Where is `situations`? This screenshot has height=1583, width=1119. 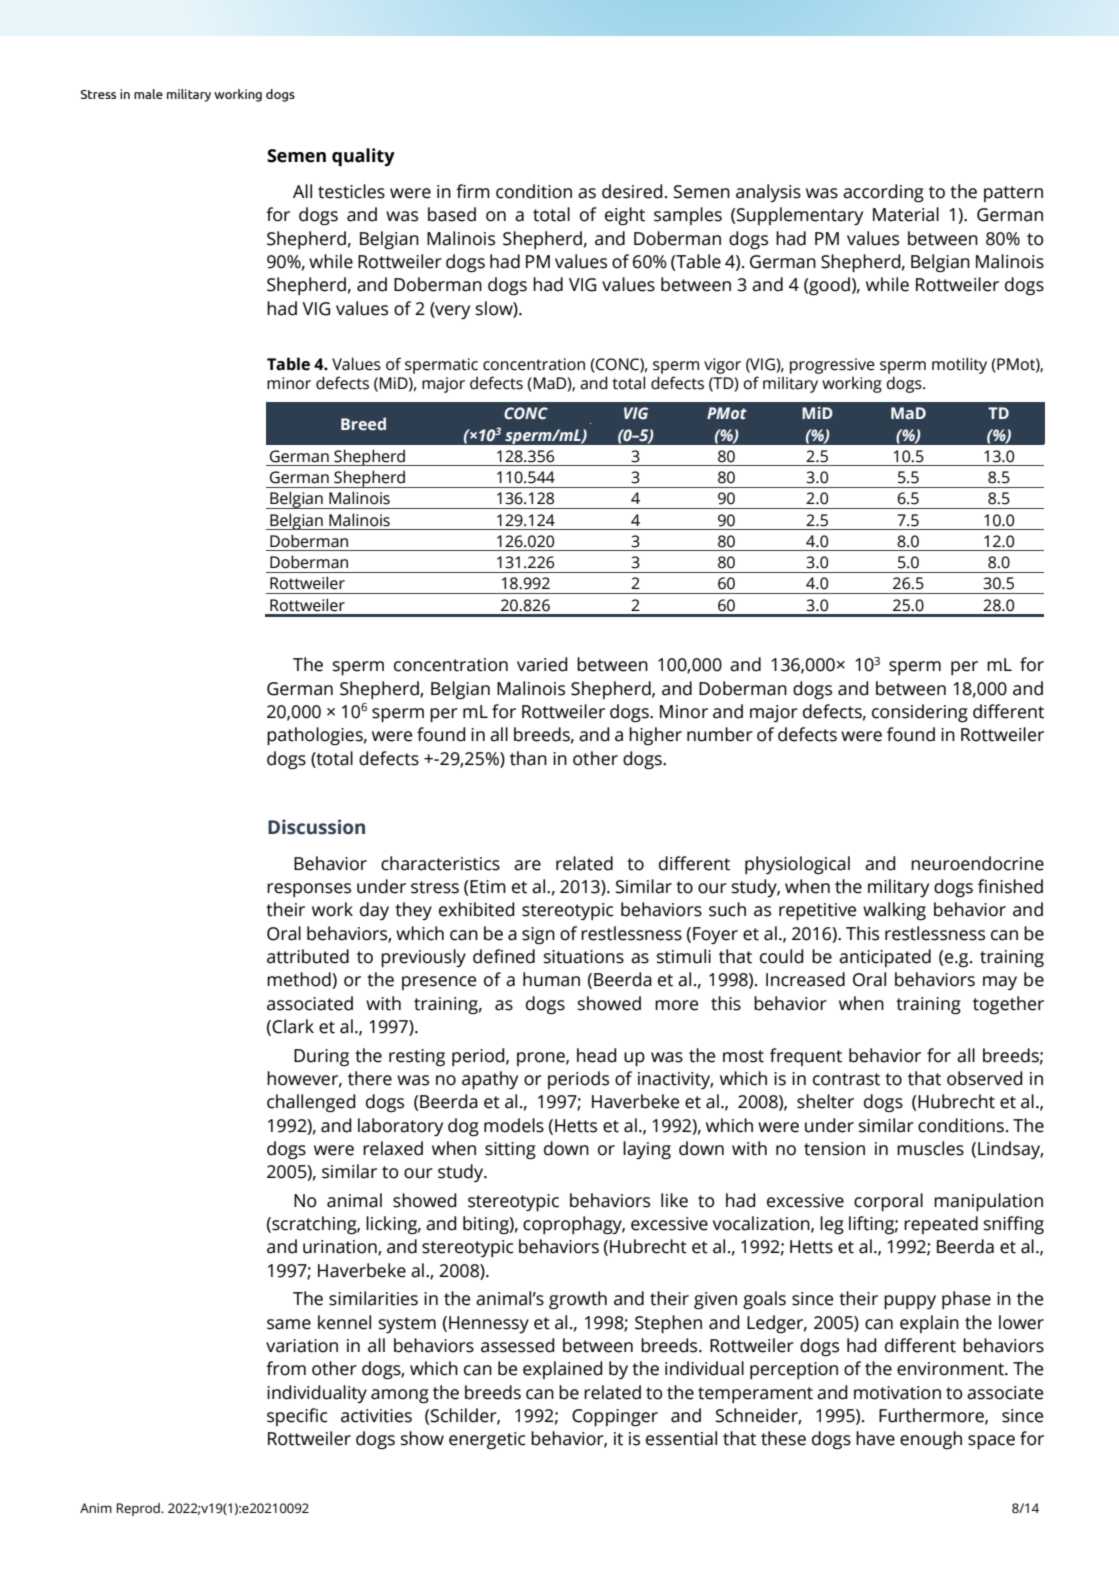 situations is located at coordinates (584, 957).
